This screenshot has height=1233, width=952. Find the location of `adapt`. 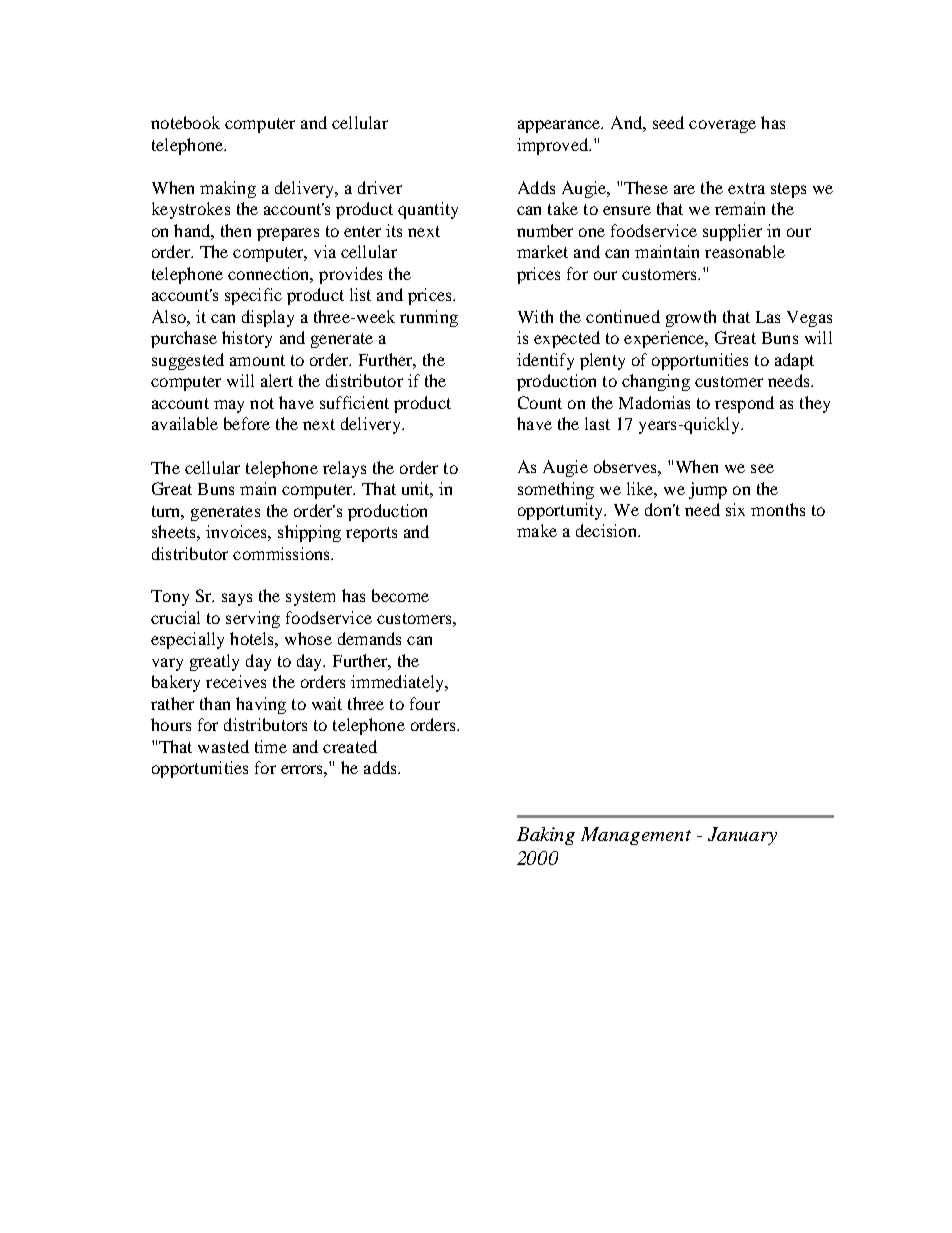

adapt is located at coordinates (794, 361).
